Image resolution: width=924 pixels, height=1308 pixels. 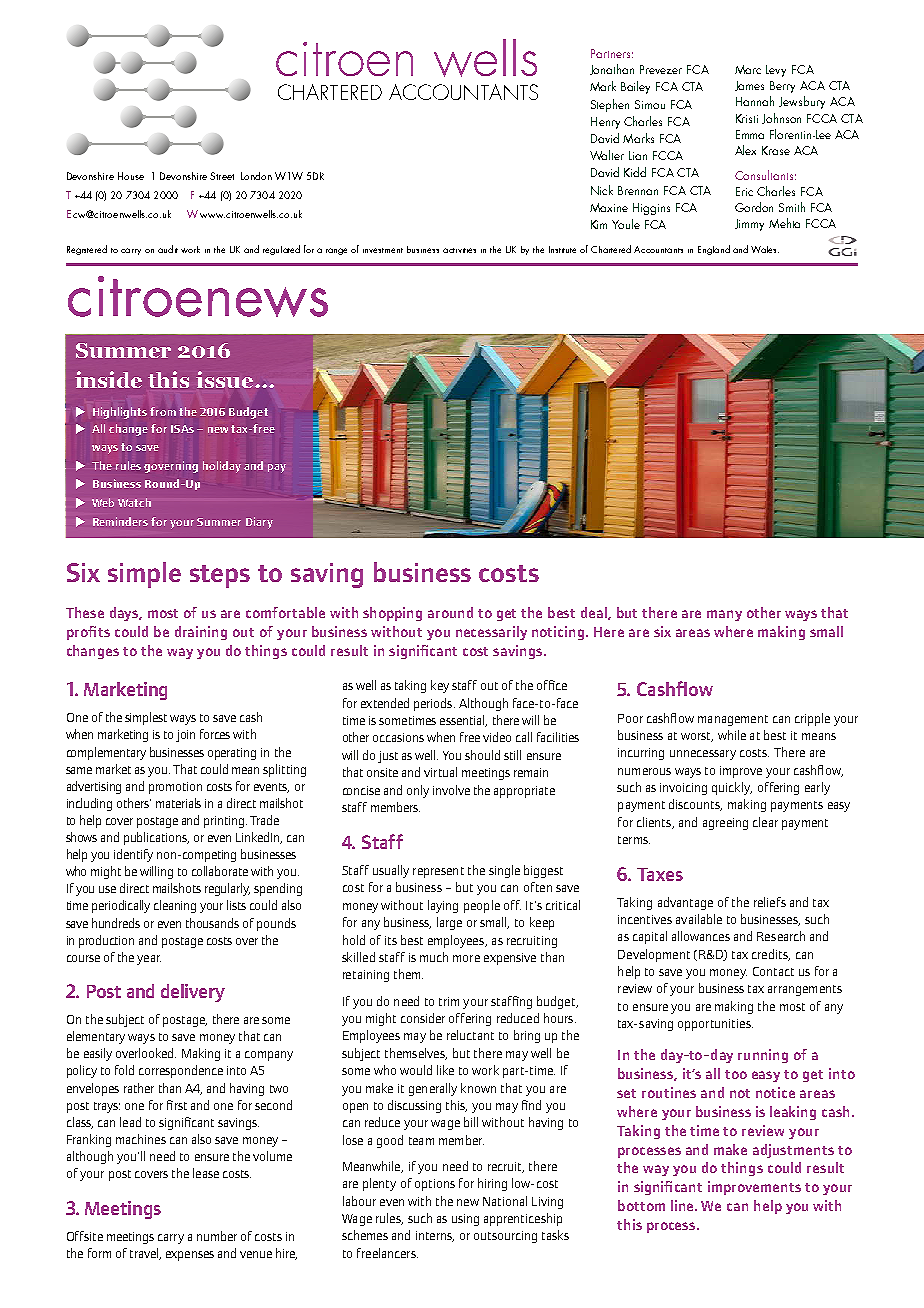 What do you see at coordinates (724, 615) in the image?
I see `many` at bounding box center [724, 615].
